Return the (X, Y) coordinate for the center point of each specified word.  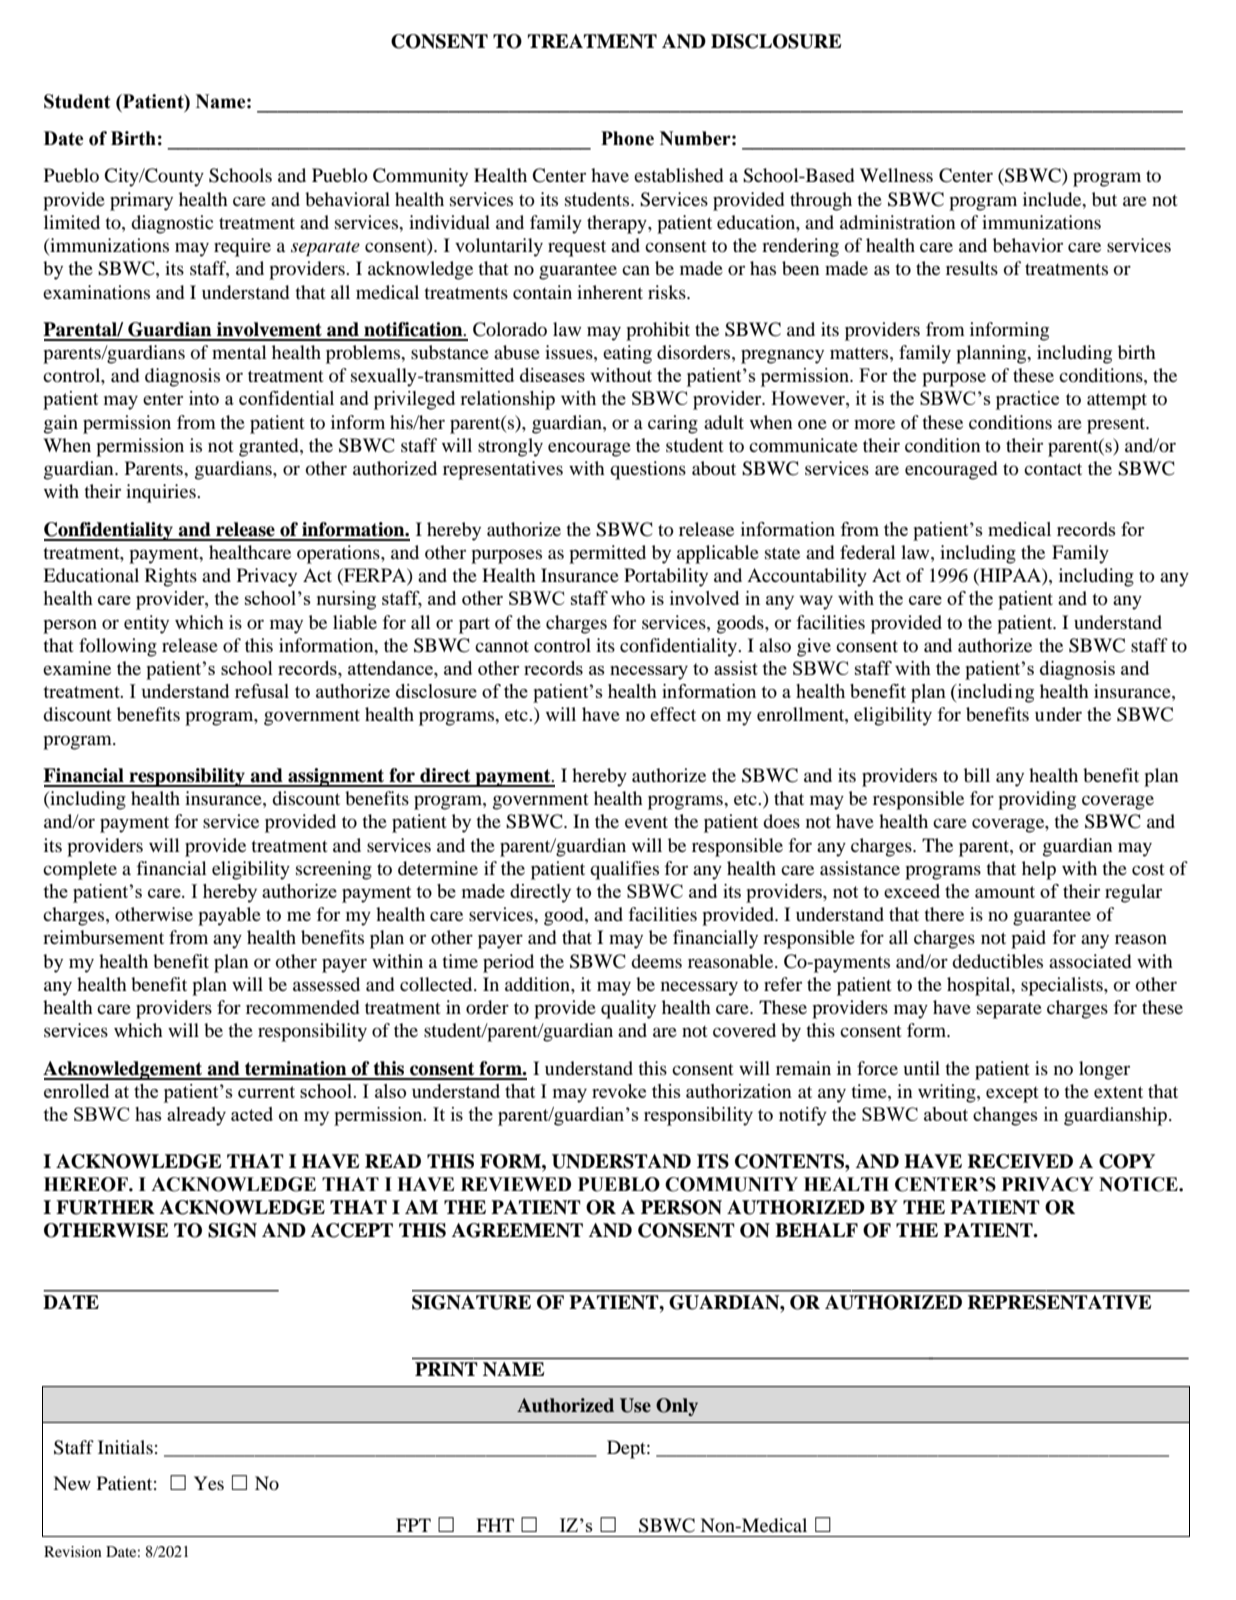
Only (677, 1407)
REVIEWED (516, 1184)
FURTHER (105, 1207)
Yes (209, 1483)
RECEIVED (1020, 1161)
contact (1053, 469)
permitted (607, 554)
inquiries (162, 493)
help (1039, 870)
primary (141, 201)
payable (229, 916)
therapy (618, 224)
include (1053, 199)
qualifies (624, 870)
